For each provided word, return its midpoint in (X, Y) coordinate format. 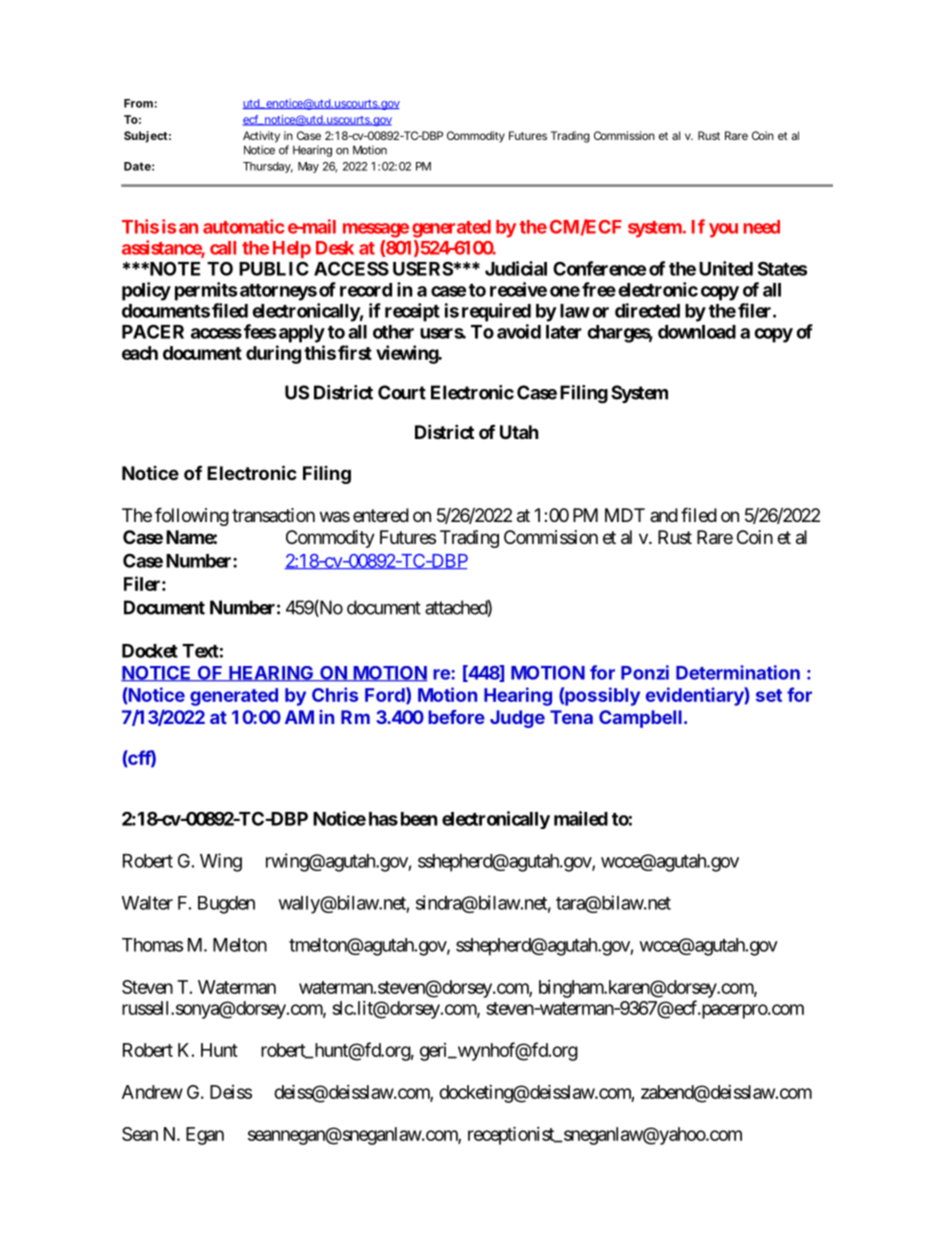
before (456, 717)
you (723, 230)
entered (381, 515)
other (393, 332)
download (697, 332)
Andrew (152, 1092)
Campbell (640, 719)
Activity (261, 137)
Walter (147, 903)
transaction (273, 515)
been (419, 819)
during (273, 354)
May (308, 167)
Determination (738, 672)
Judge (517, 719)
